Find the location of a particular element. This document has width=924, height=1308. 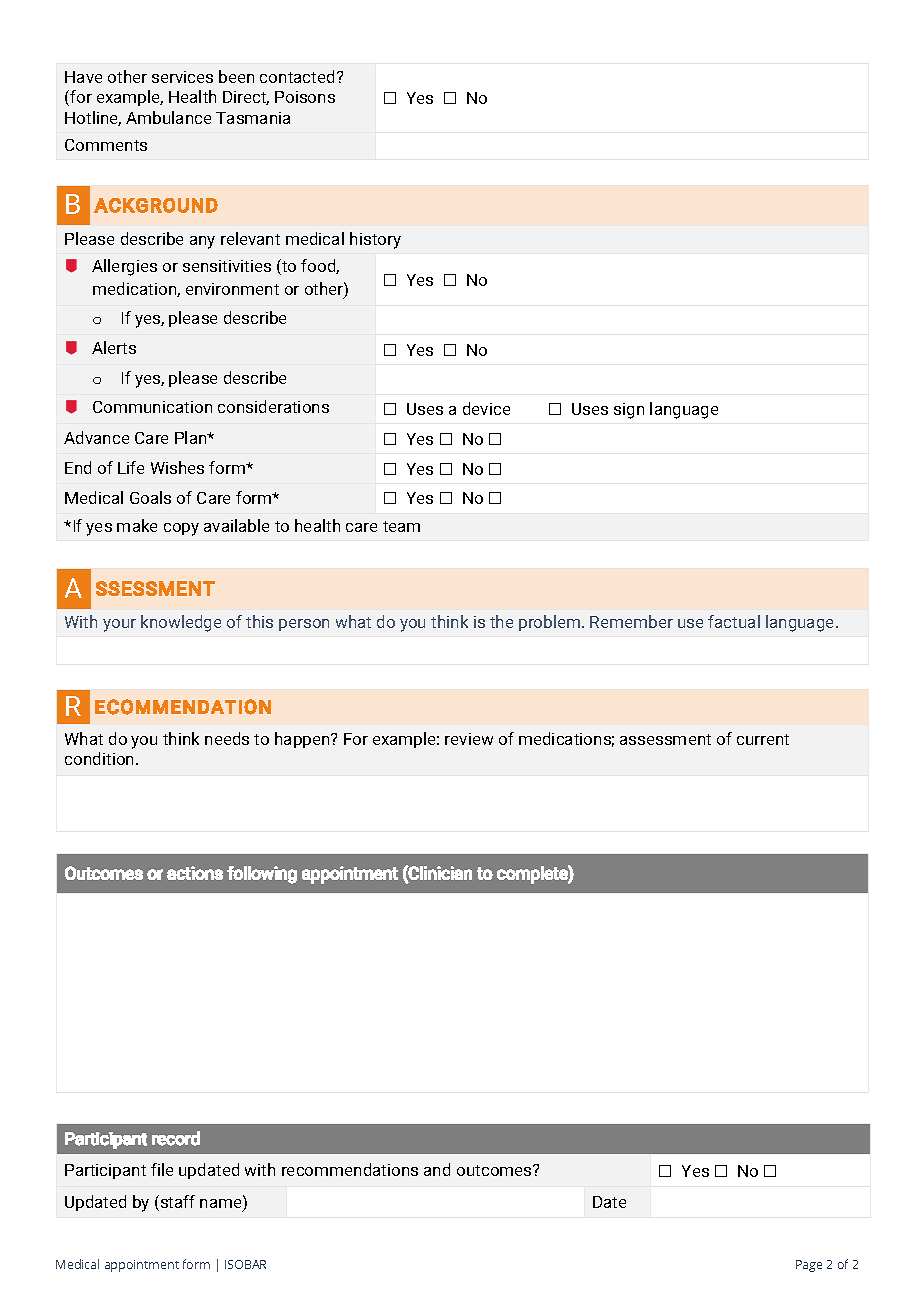

staff is located at coordinates (176, 1203).
